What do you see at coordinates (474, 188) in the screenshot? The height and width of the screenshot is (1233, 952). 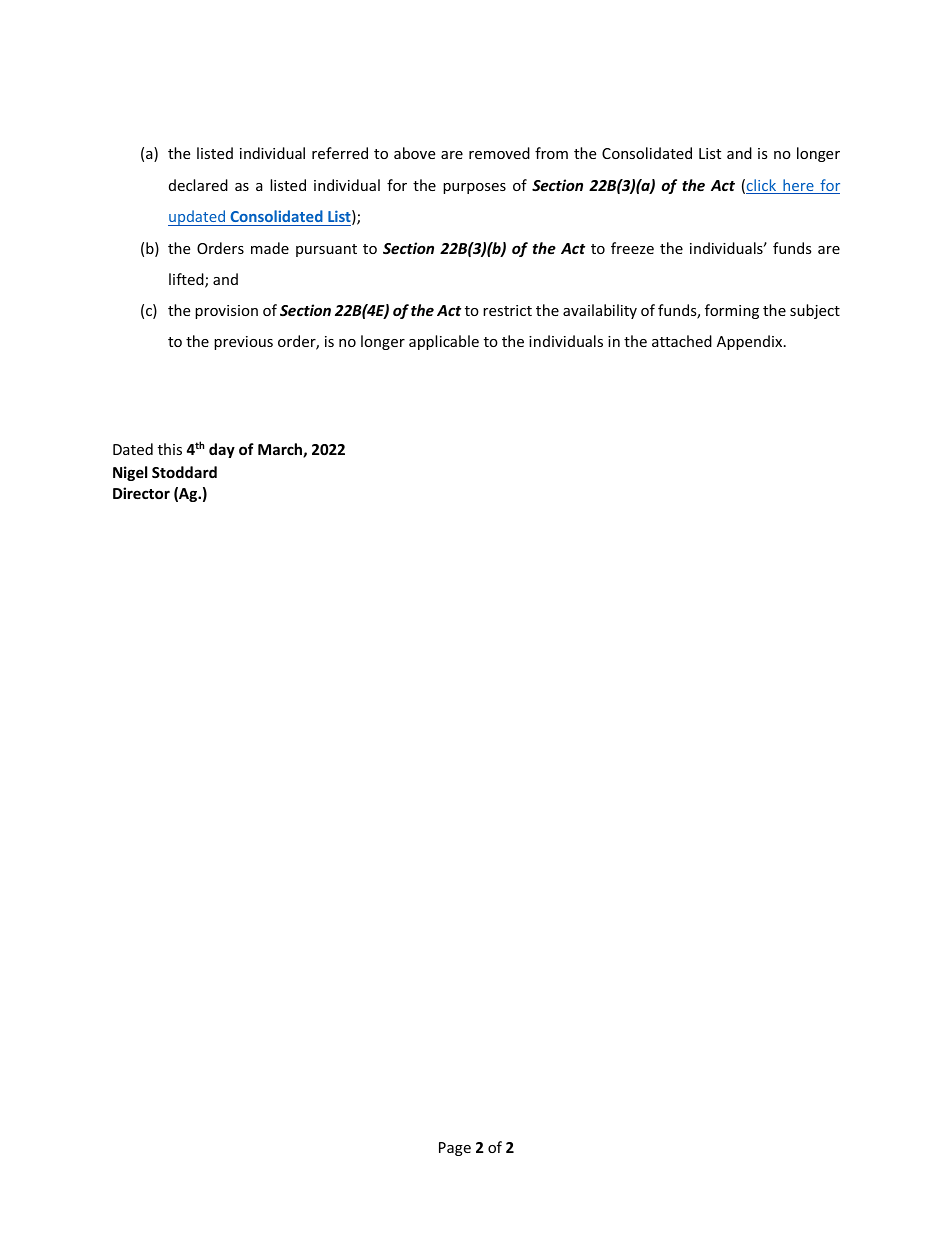 I see `purposes` at bounding box center [474, 188].
